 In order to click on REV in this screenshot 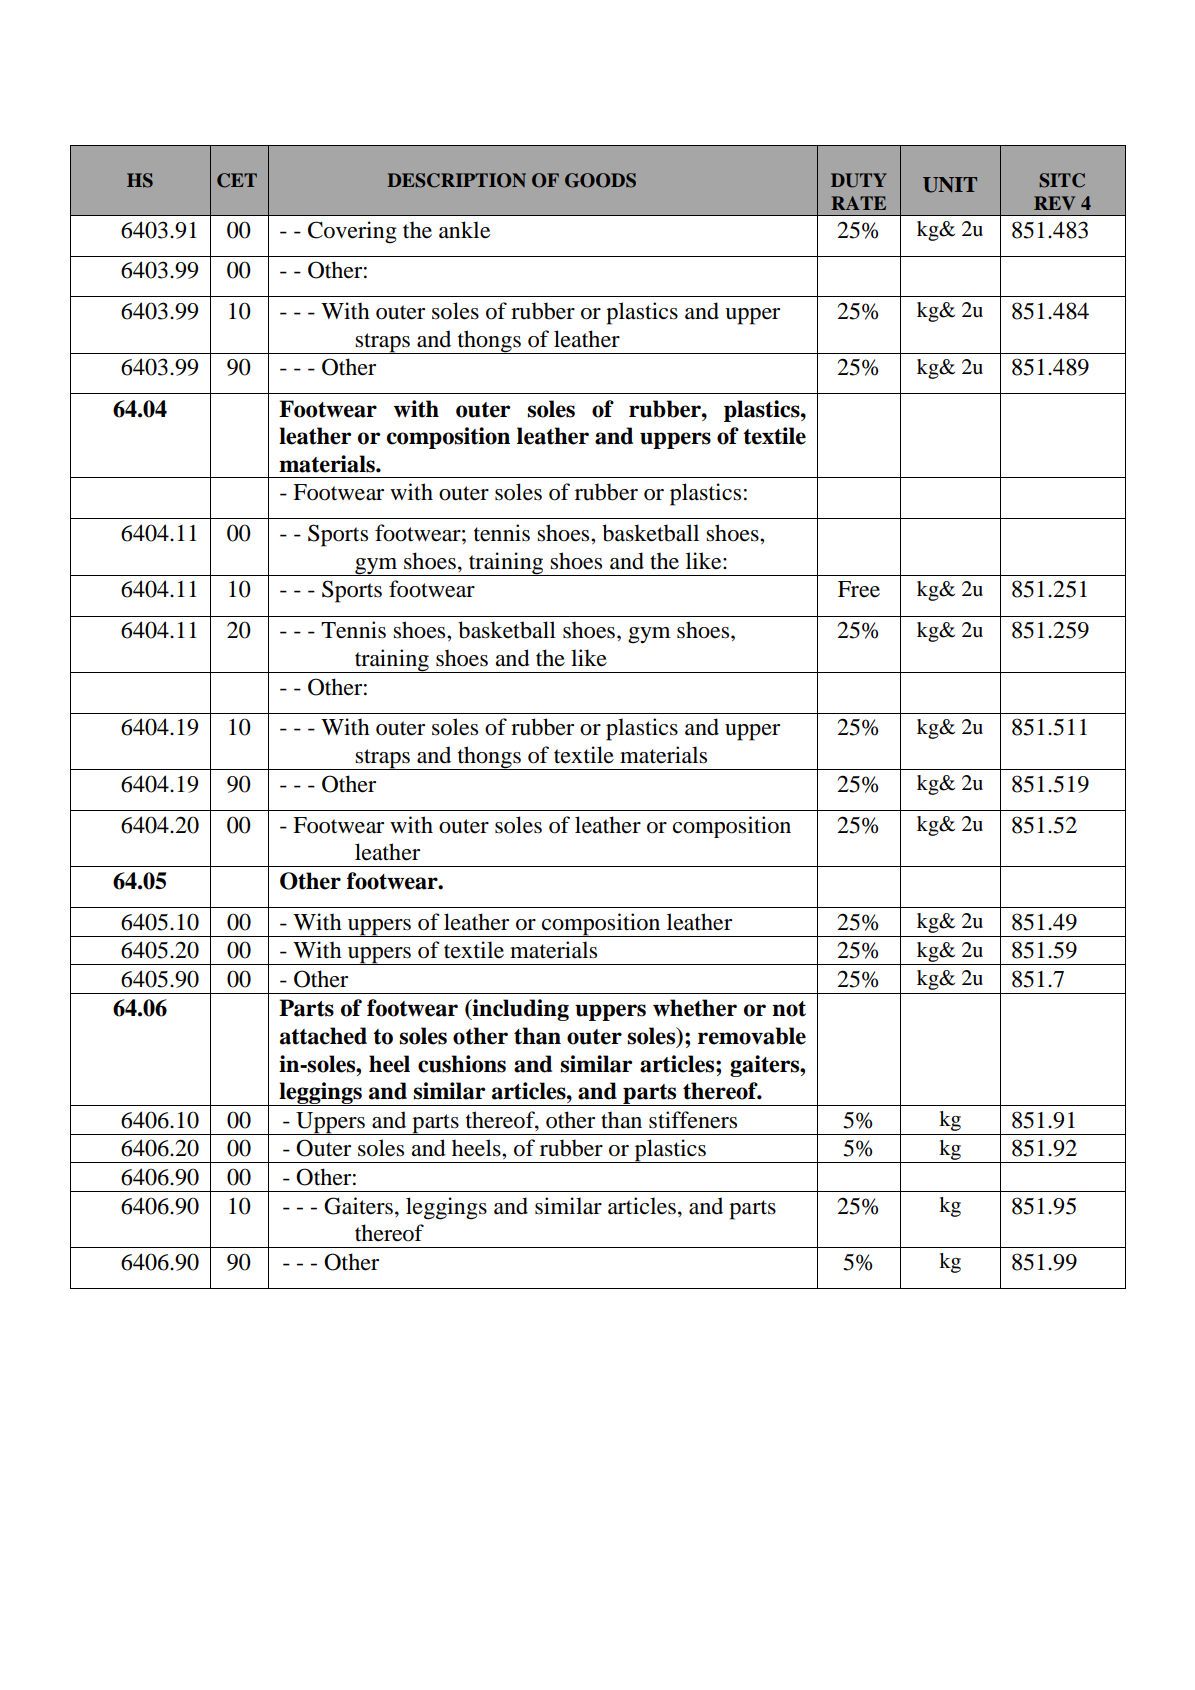, I will do `click(1054, 203)`.
